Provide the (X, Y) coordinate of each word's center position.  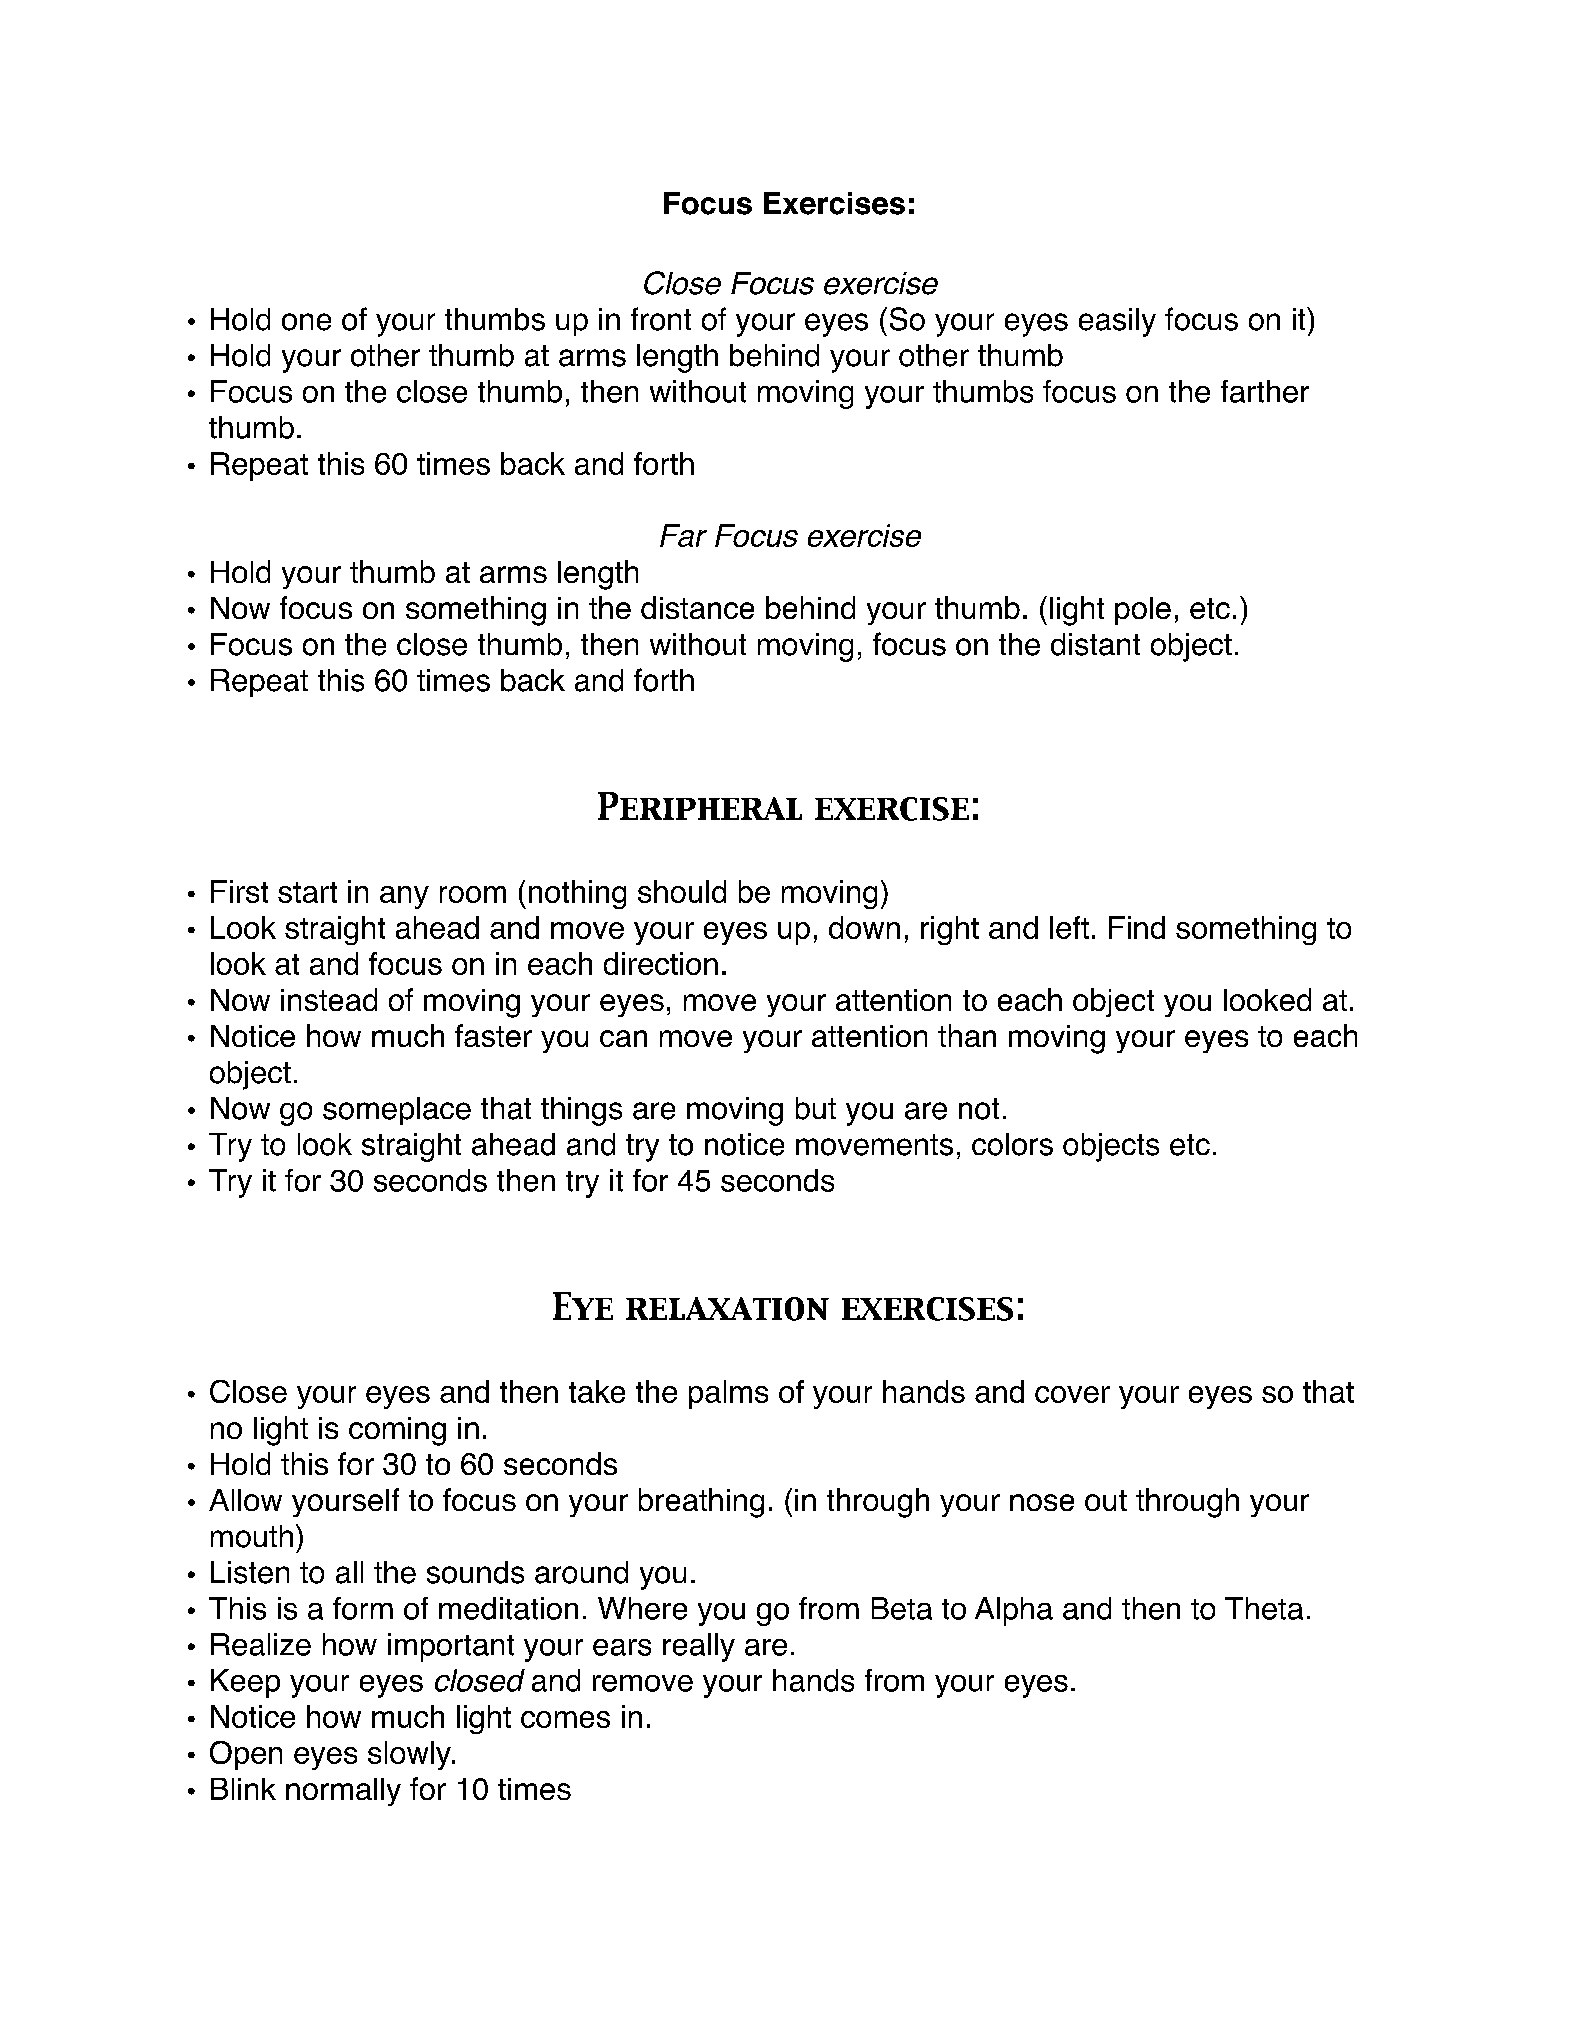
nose (1042, 1502)
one (306, 322)
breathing (701, 1503)
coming (397, 1431)
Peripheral (700, 806)
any (404, 897)
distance (697, 607)
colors (1012, 1144)
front (661, 319)
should (682, 891)
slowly (410, 1755)
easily (1117, 322)
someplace (397, 1111)
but (816, 1108)
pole (1143, 611)
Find (1137, 927)
